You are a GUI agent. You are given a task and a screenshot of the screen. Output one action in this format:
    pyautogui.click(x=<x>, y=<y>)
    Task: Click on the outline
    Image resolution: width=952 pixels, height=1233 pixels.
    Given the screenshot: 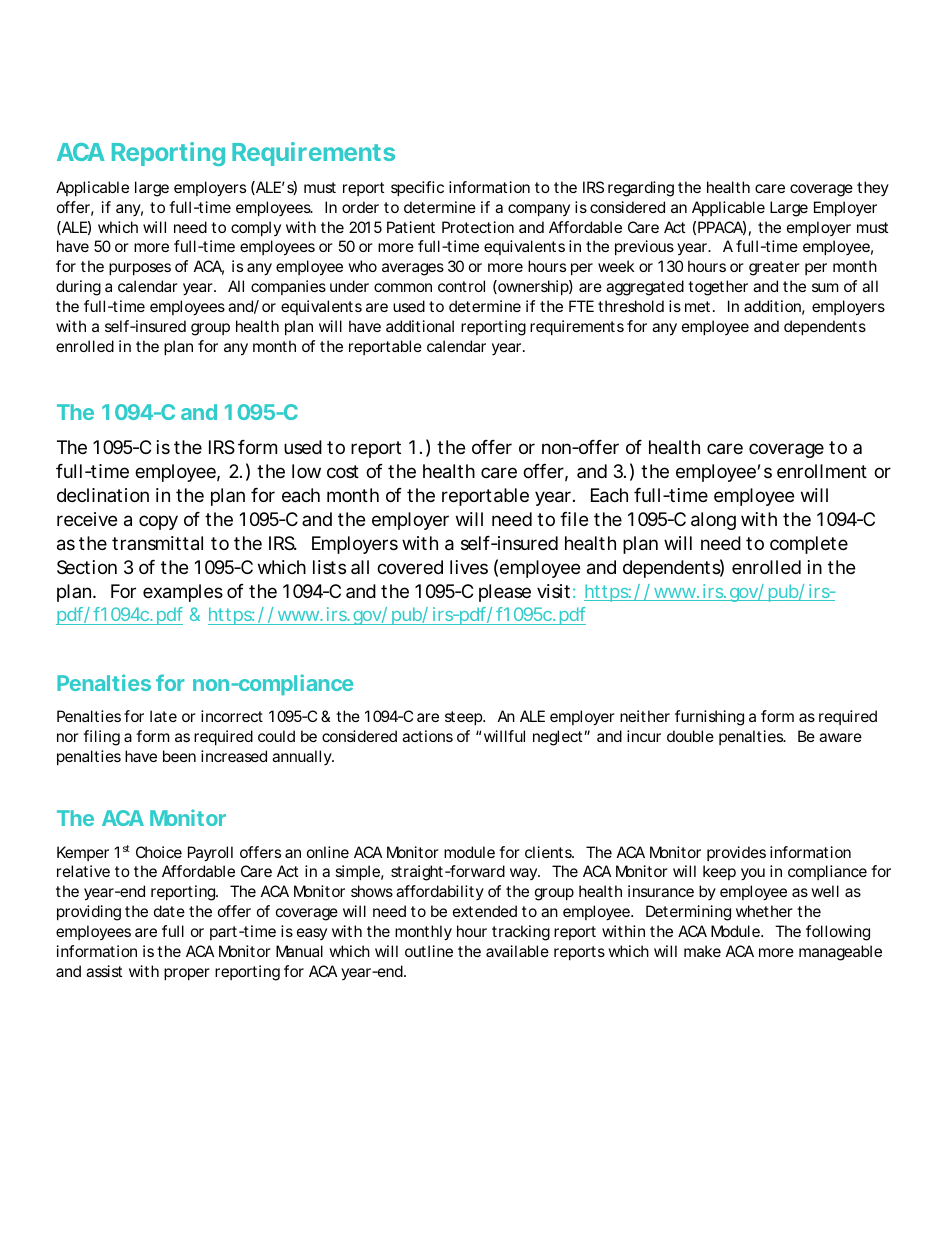 What is the action you would take?
    pyautogui.click(x=429, y=951)
